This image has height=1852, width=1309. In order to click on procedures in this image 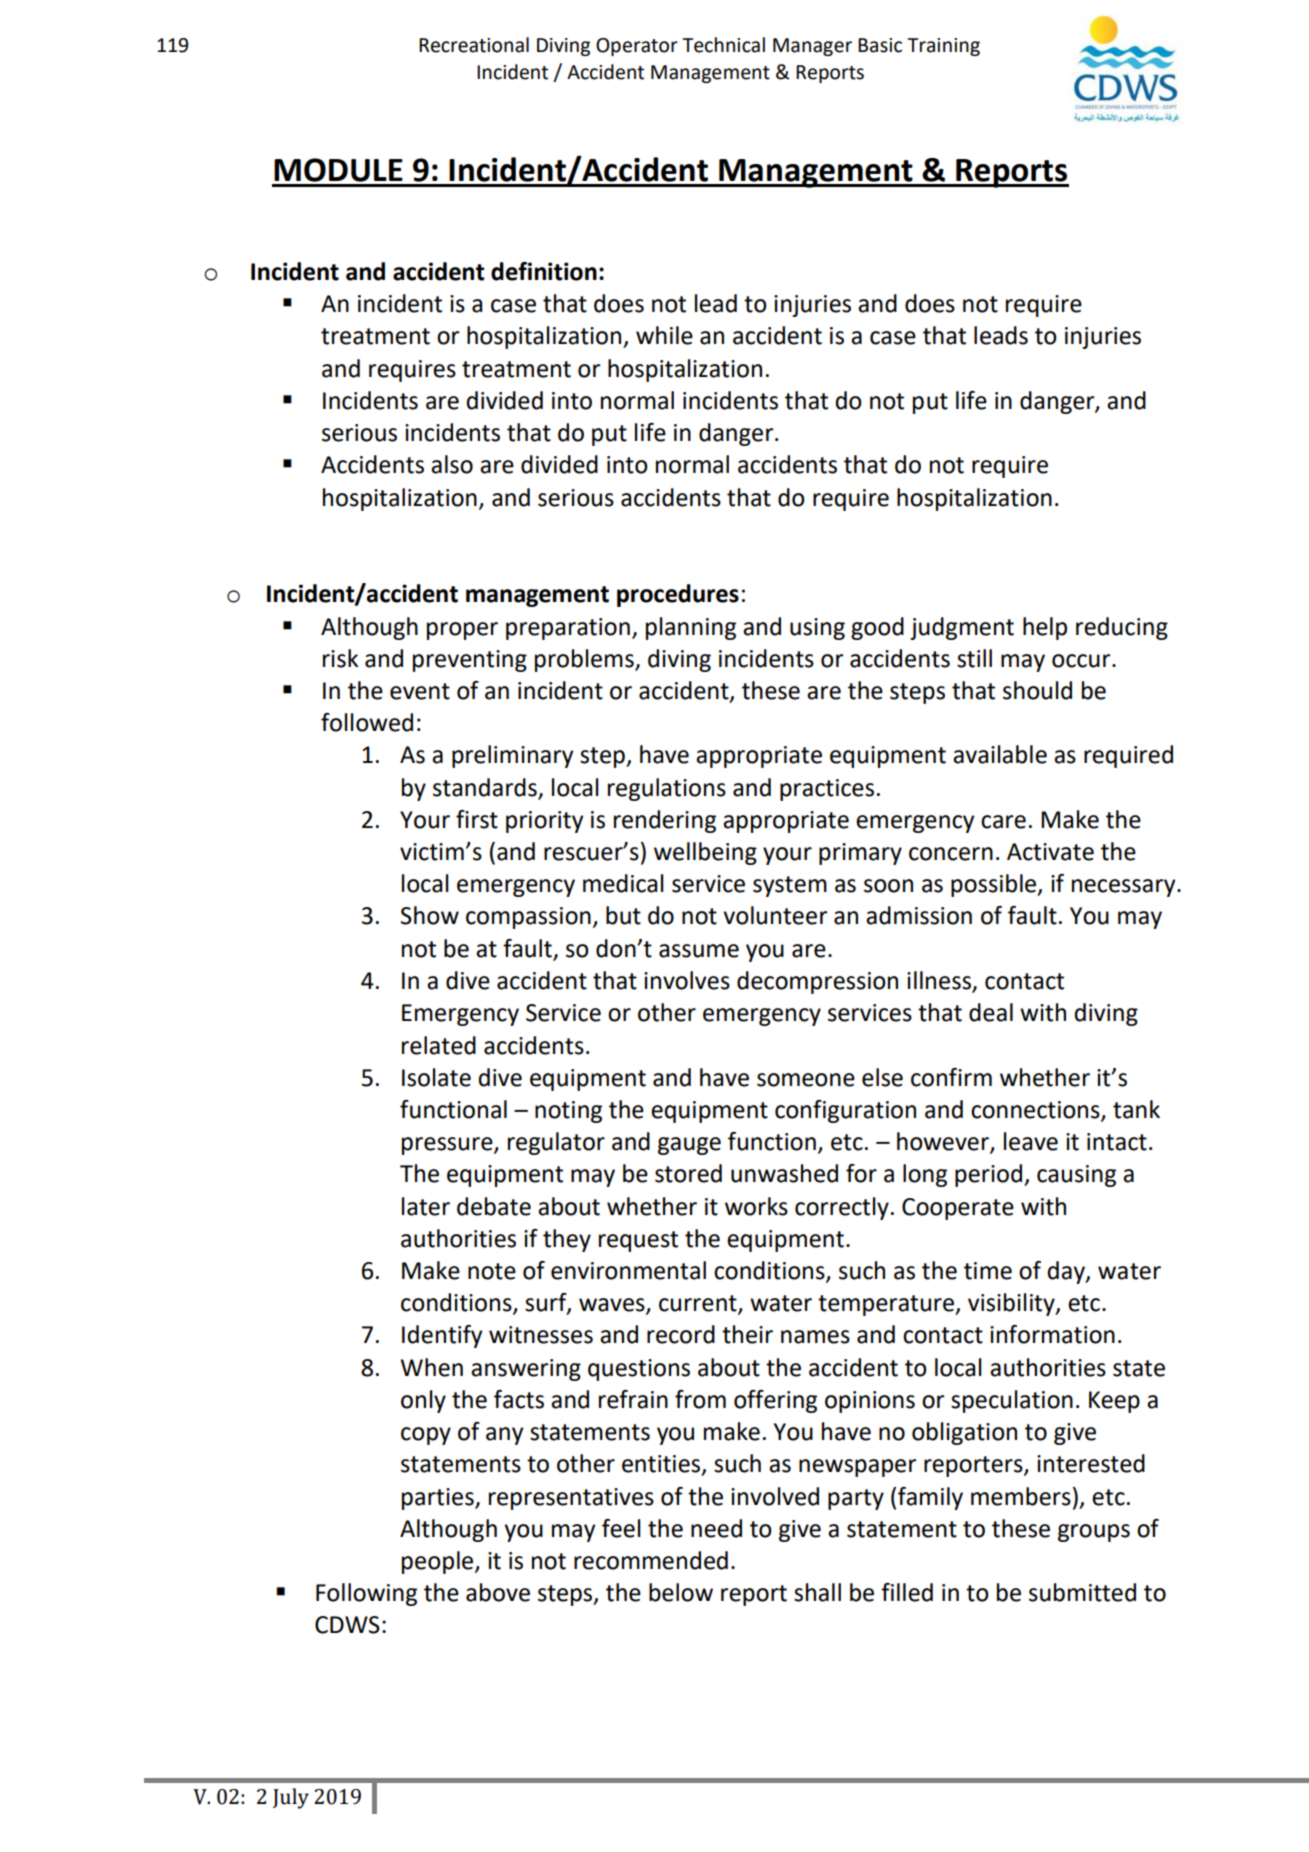, I will do `click(678, 595)`.
